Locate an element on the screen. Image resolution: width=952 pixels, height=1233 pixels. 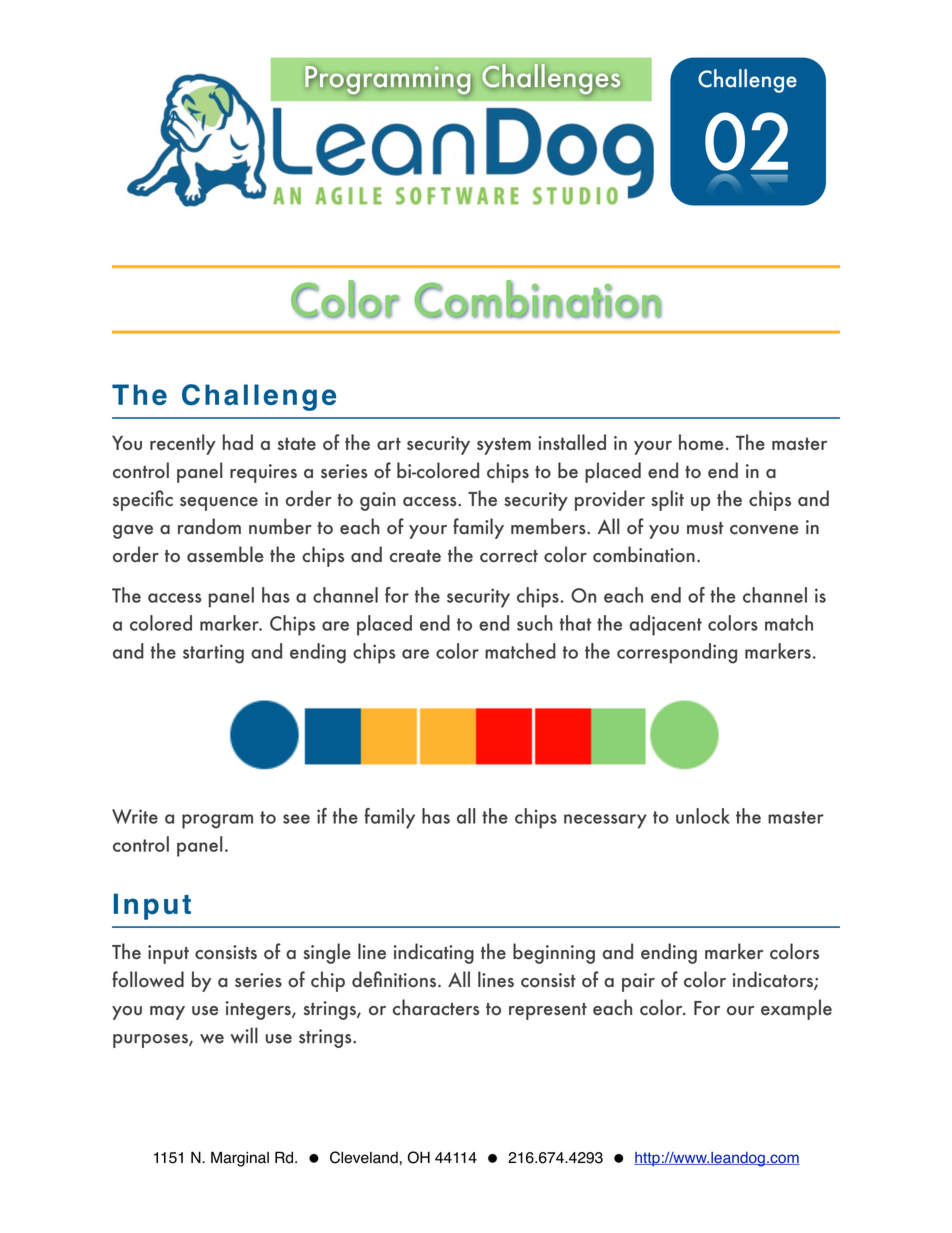
Write is located at coordinates (135, 816).
